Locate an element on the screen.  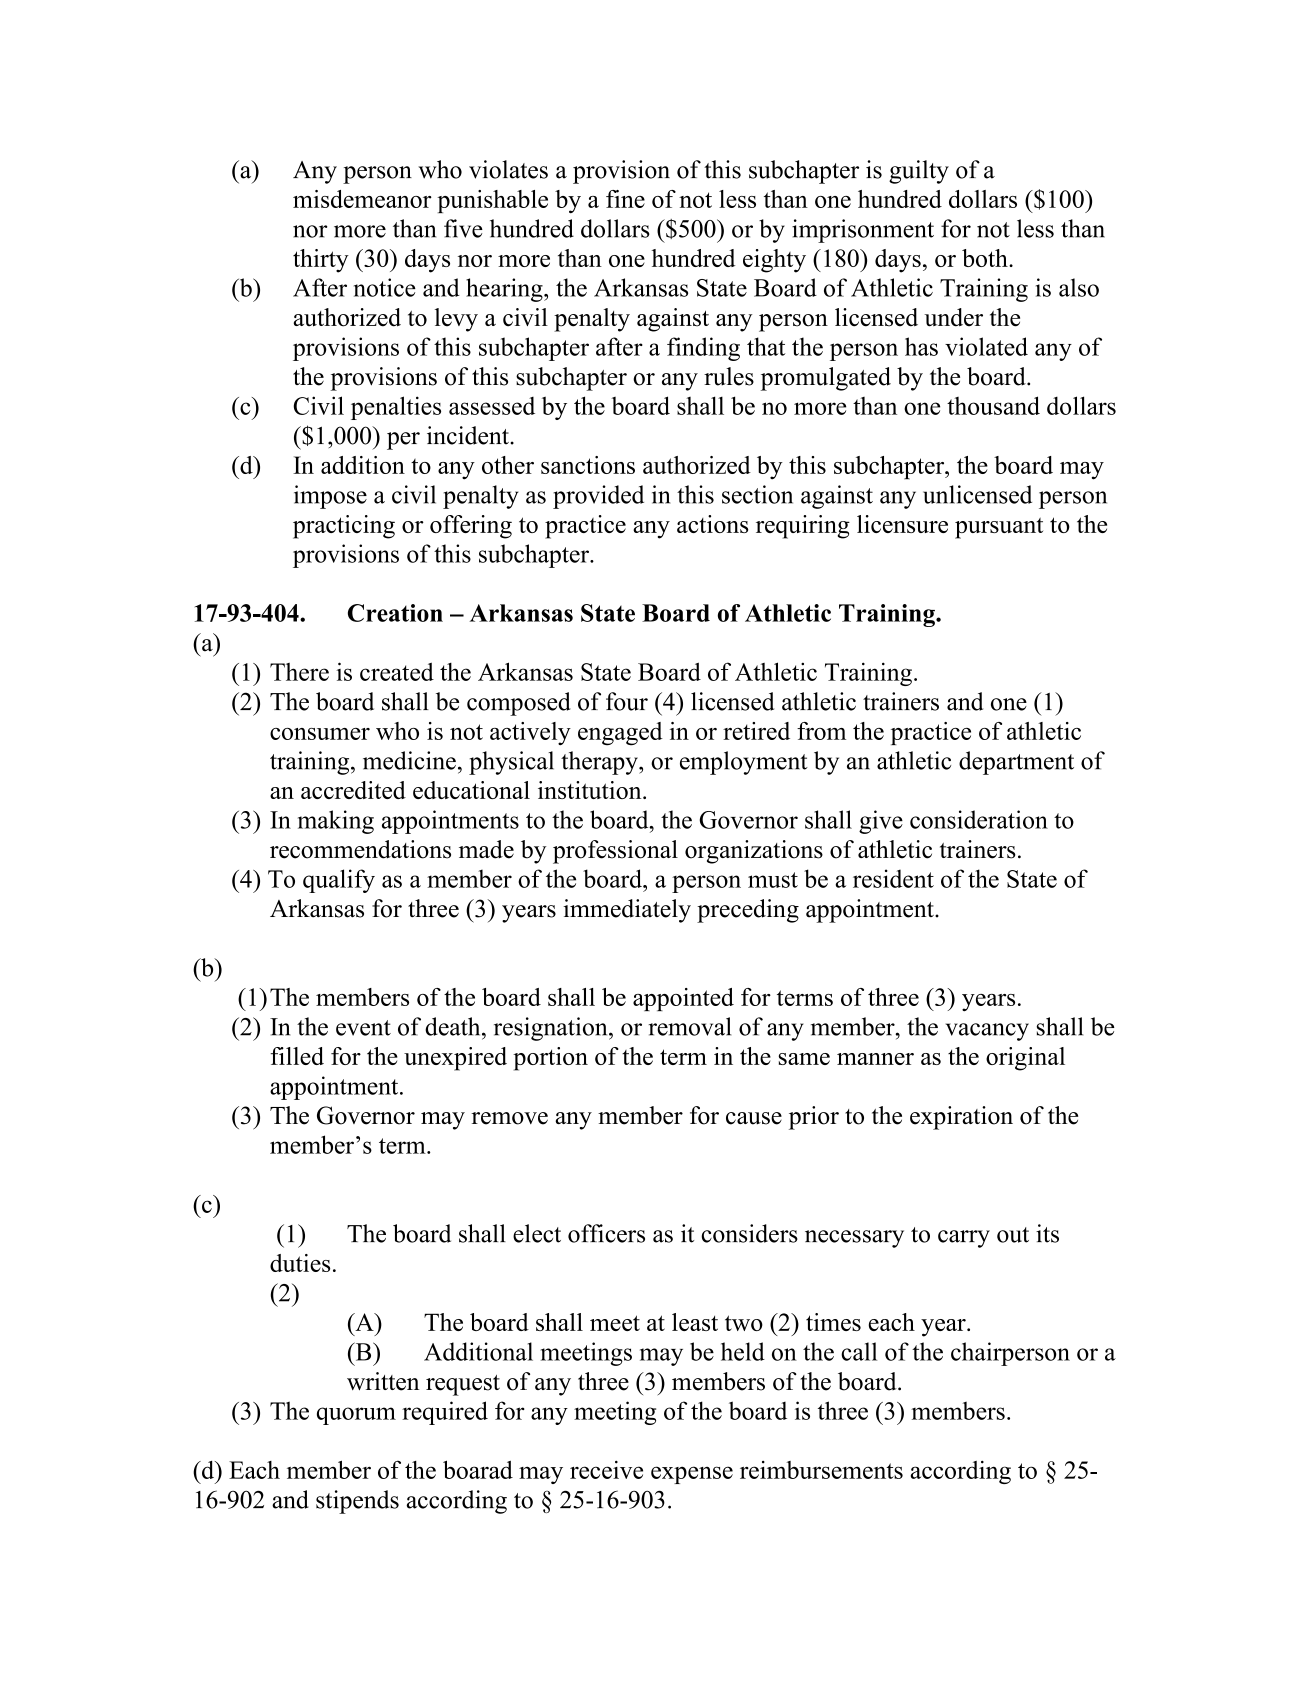
consideration is located at coordinates (979, 819).
